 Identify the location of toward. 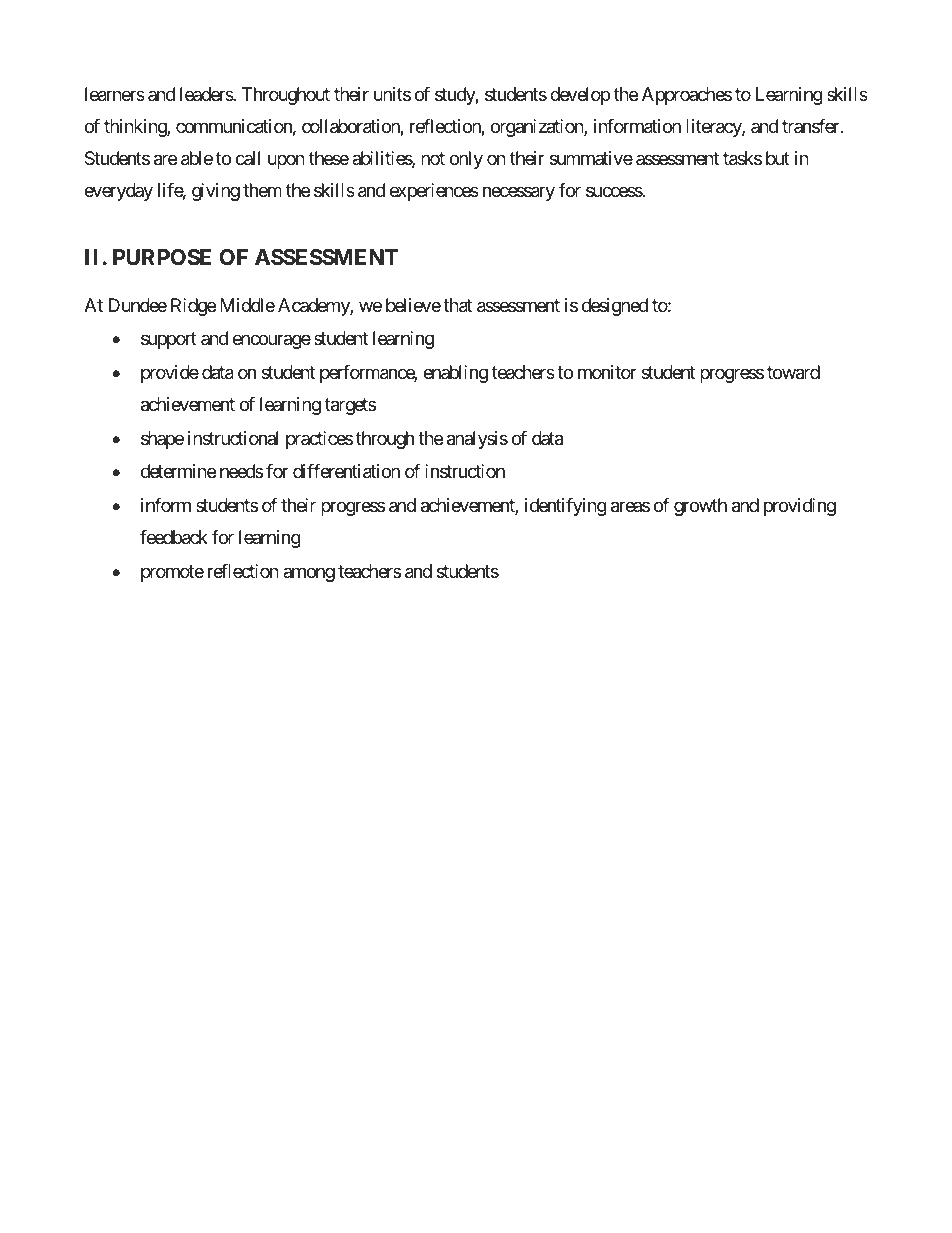
(793, 372).
